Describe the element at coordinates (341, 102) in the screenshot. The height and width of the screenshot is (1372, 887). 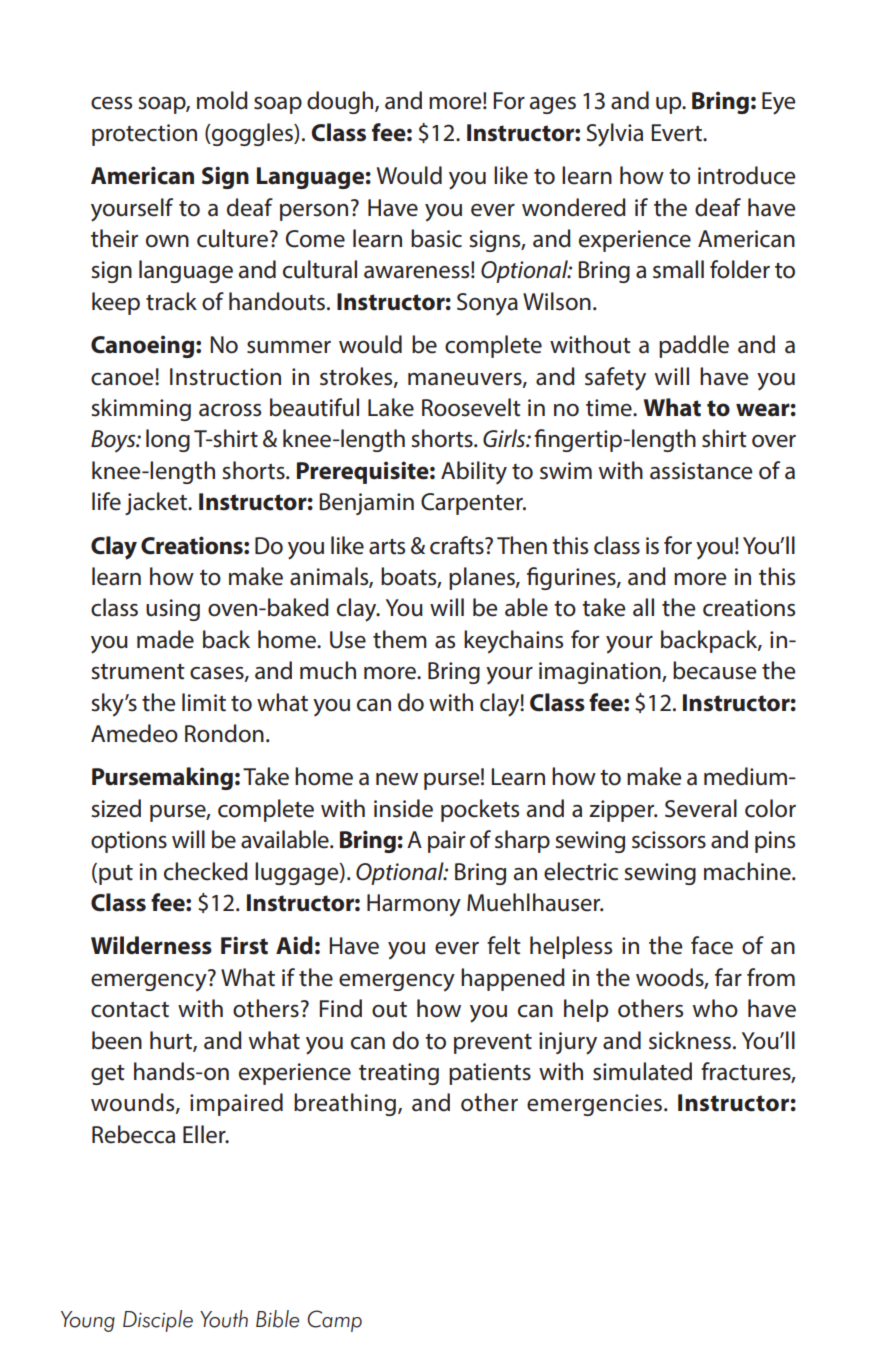
I see `dough` at that location.
